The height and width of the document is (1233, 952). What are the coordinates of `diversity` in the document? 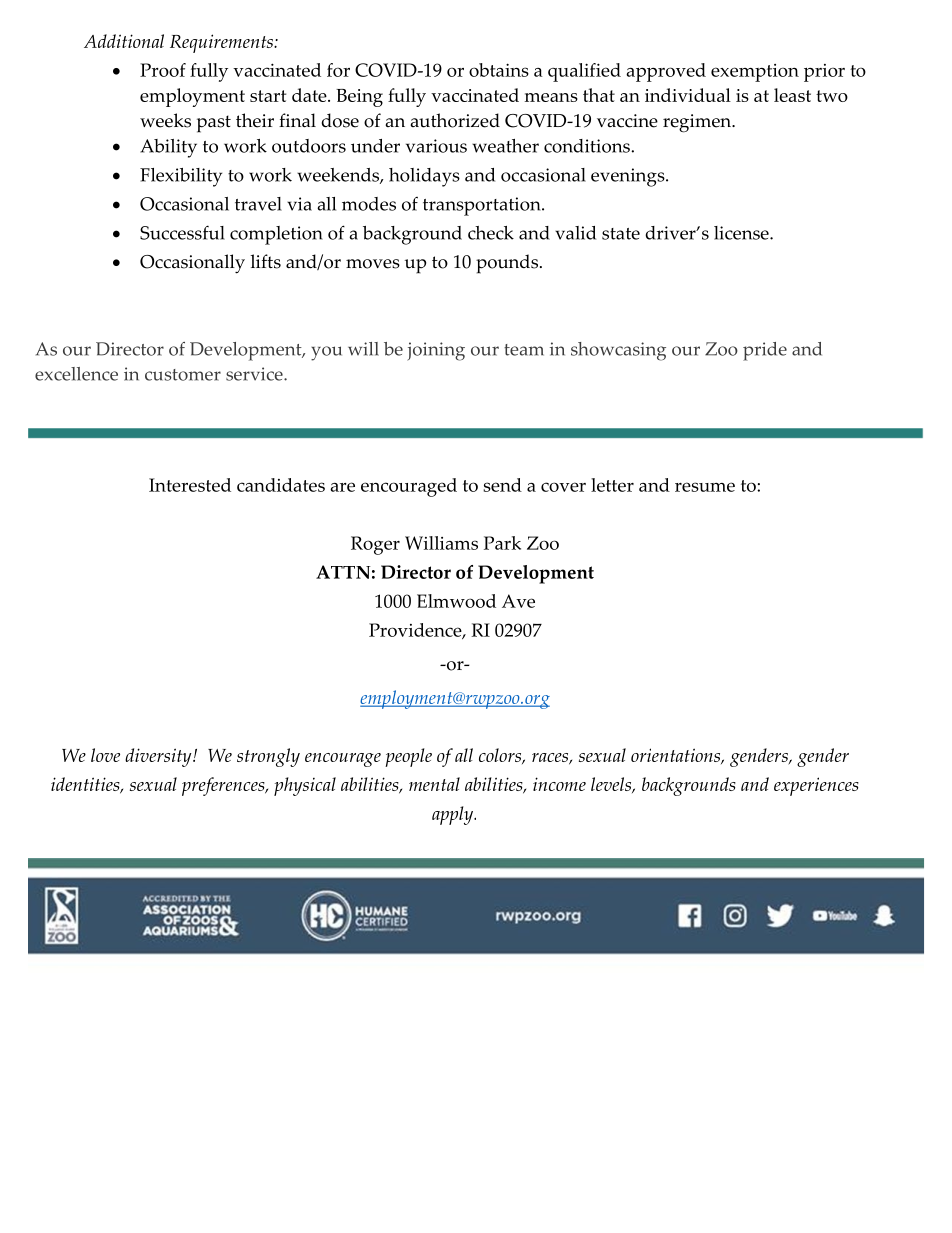 It's located at (159, 757).
